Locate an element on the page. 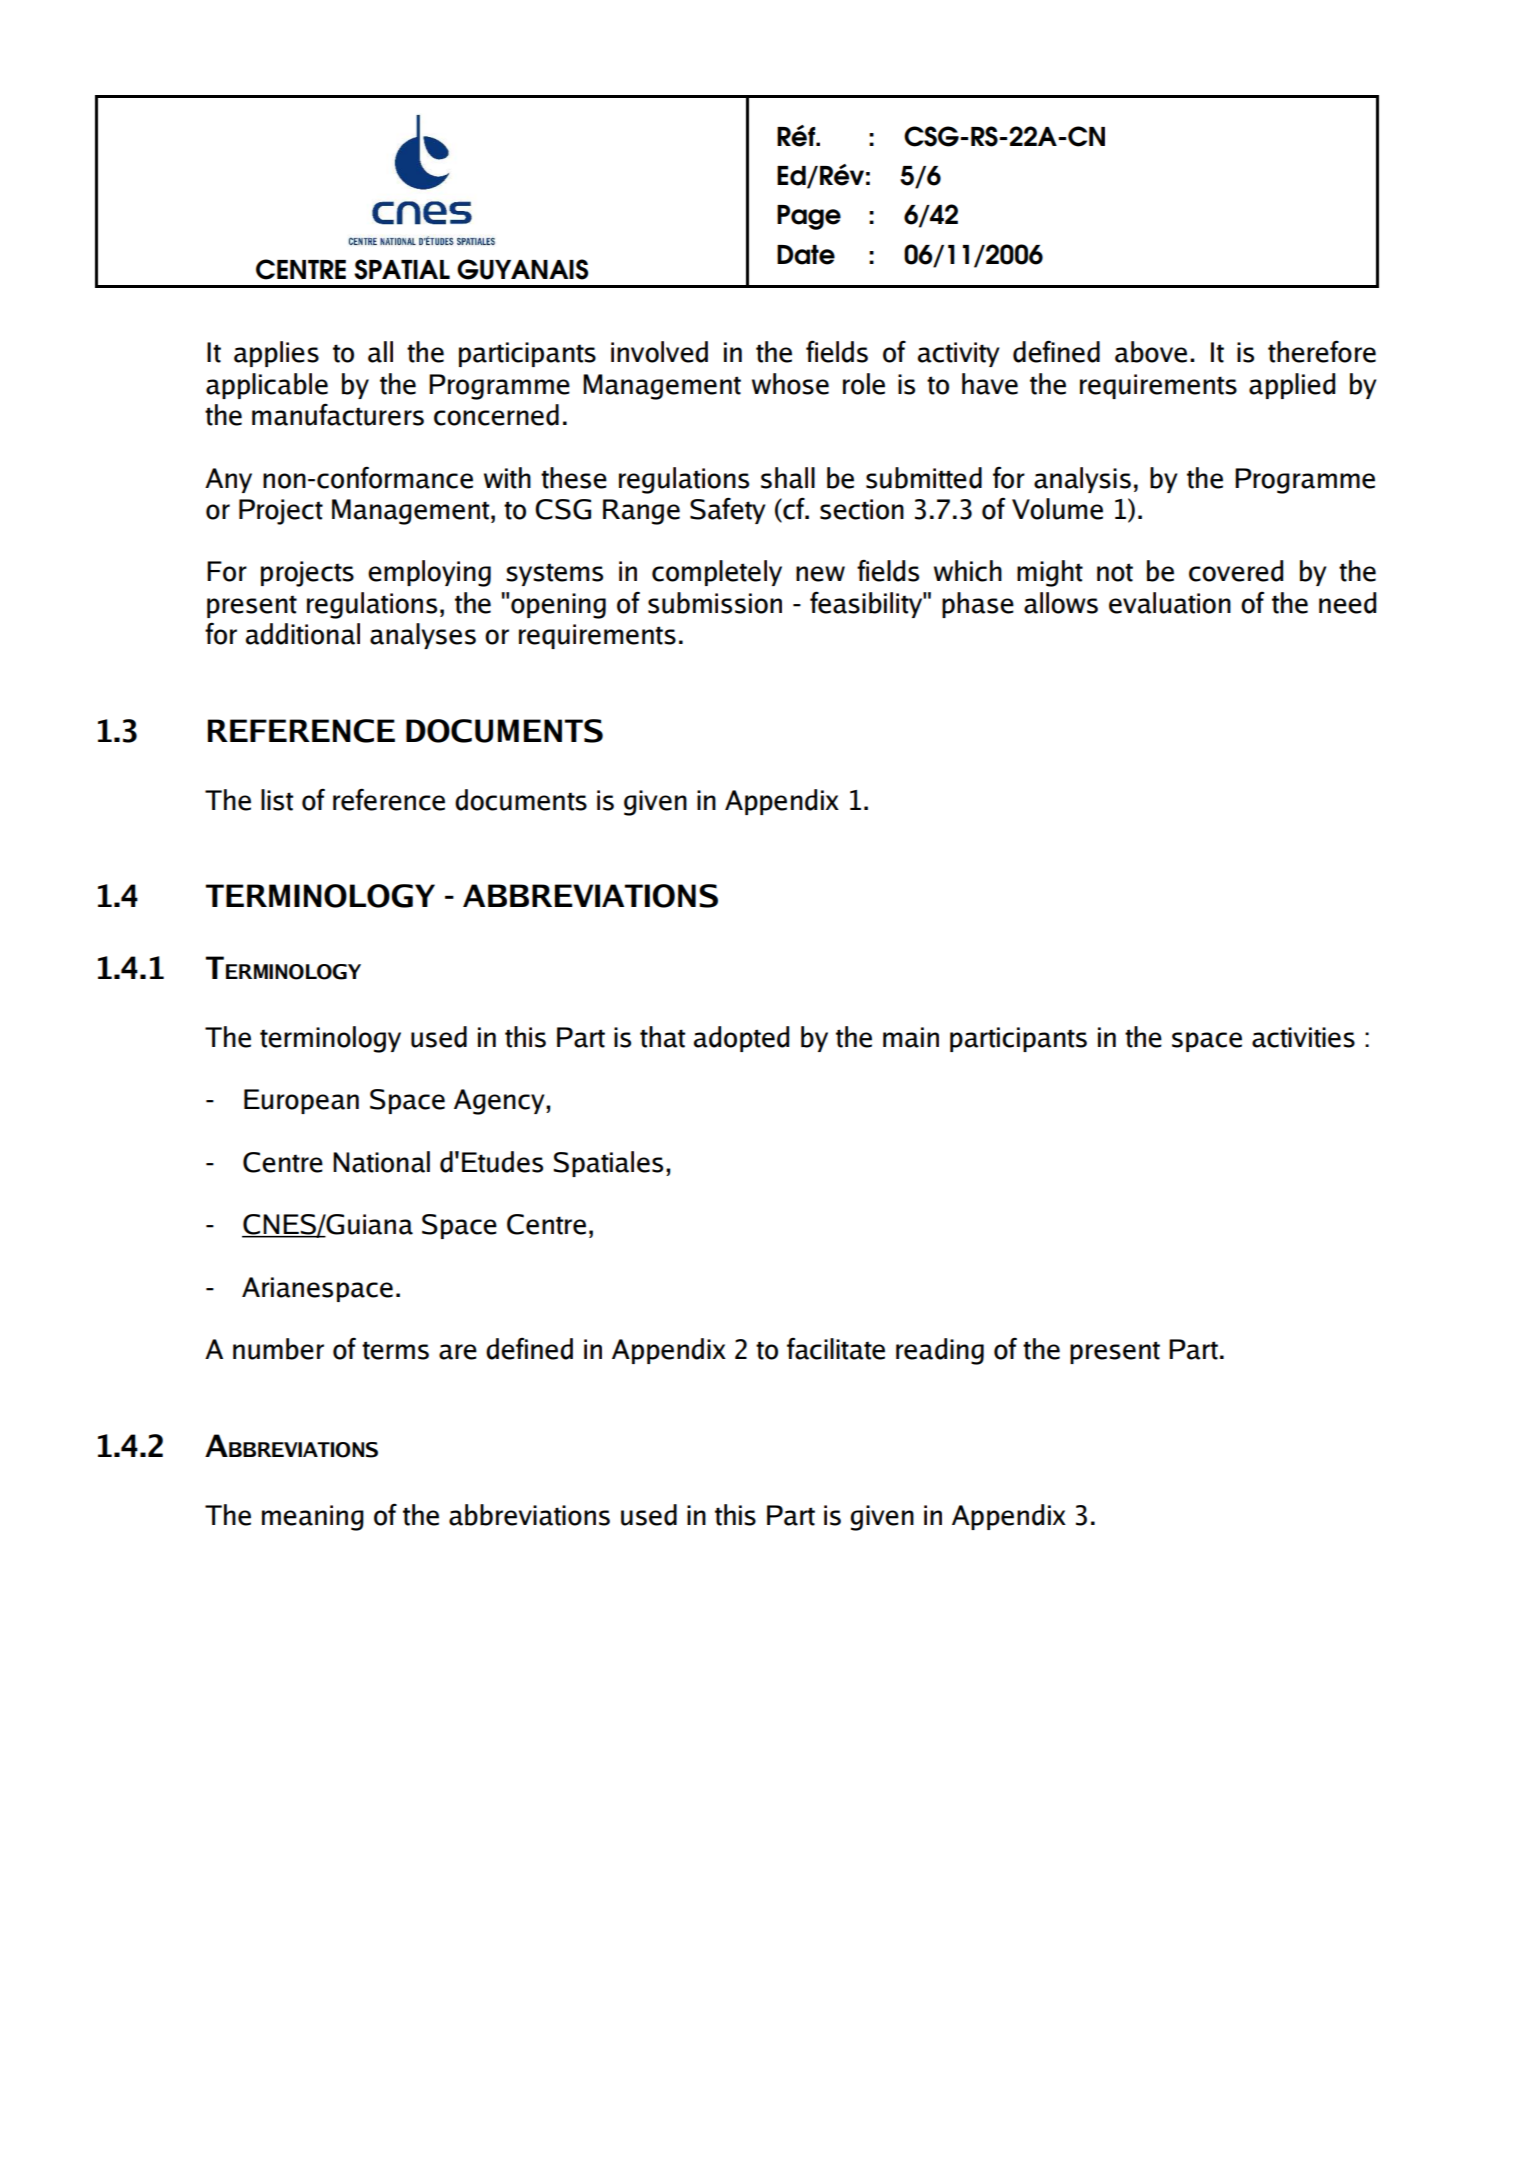 The height and width of the page is (2177, 1539). main is located at coordinates (911, 1037).
